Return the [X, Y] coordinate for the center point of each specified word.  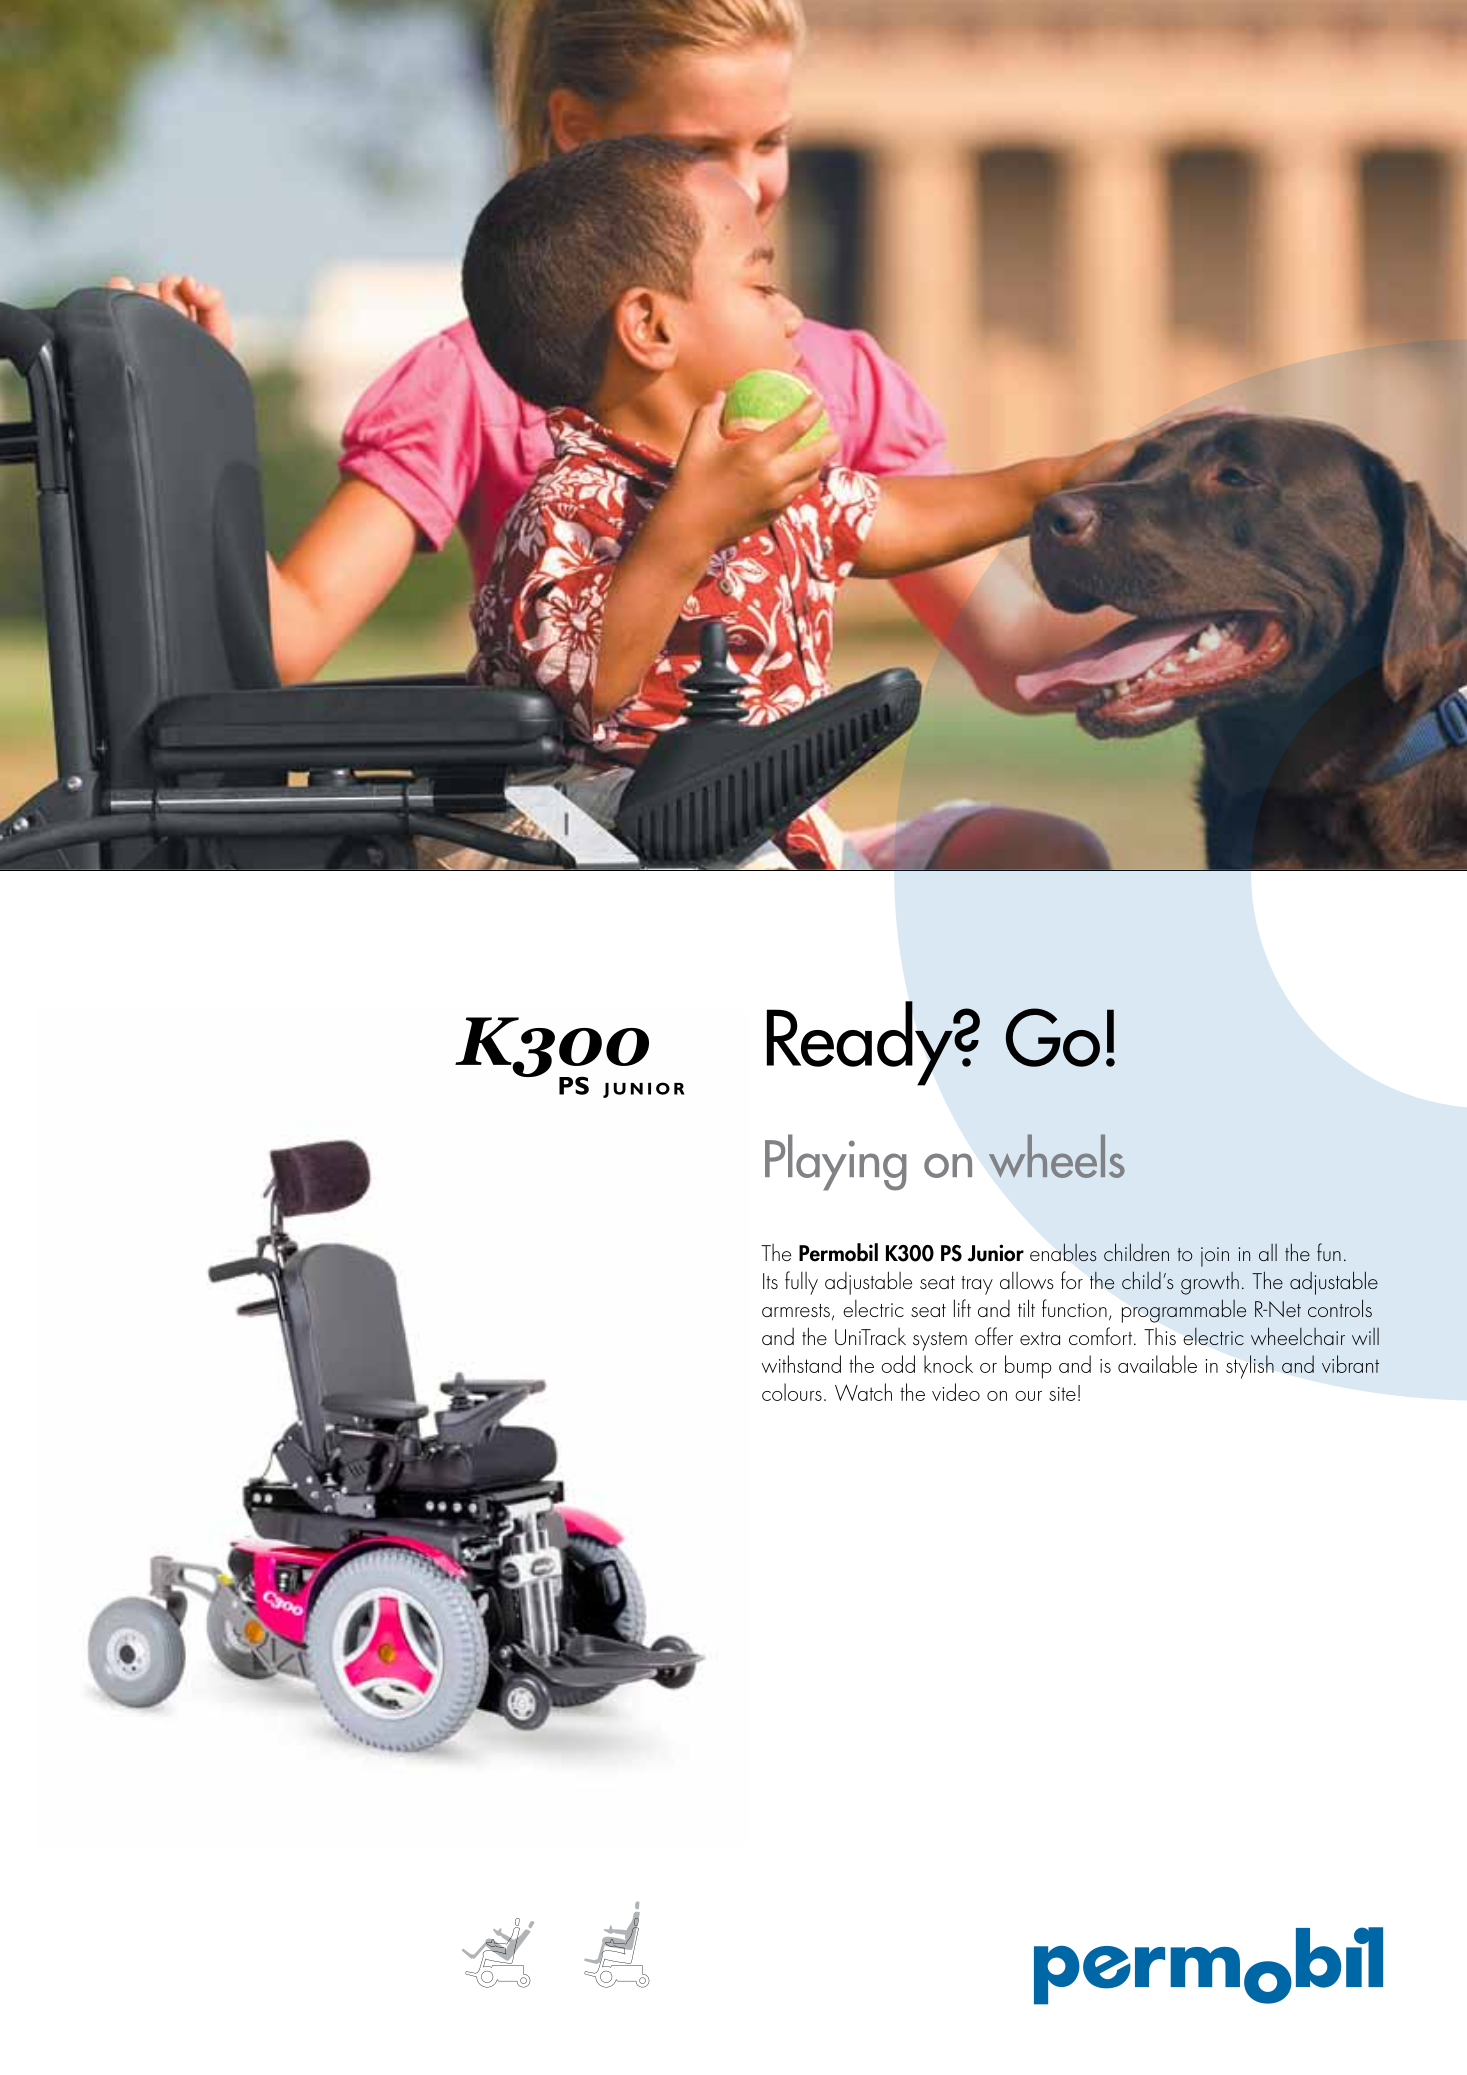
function [1074, 1308]
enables [1063, 1252]
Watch [863, 1392]
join [1215, 1257]
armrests [796, 1310]
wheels [1057, 1156]
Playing [836, 1162]
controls [1340, 1308]
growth [1210, 1283]
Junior [996, 1253]
